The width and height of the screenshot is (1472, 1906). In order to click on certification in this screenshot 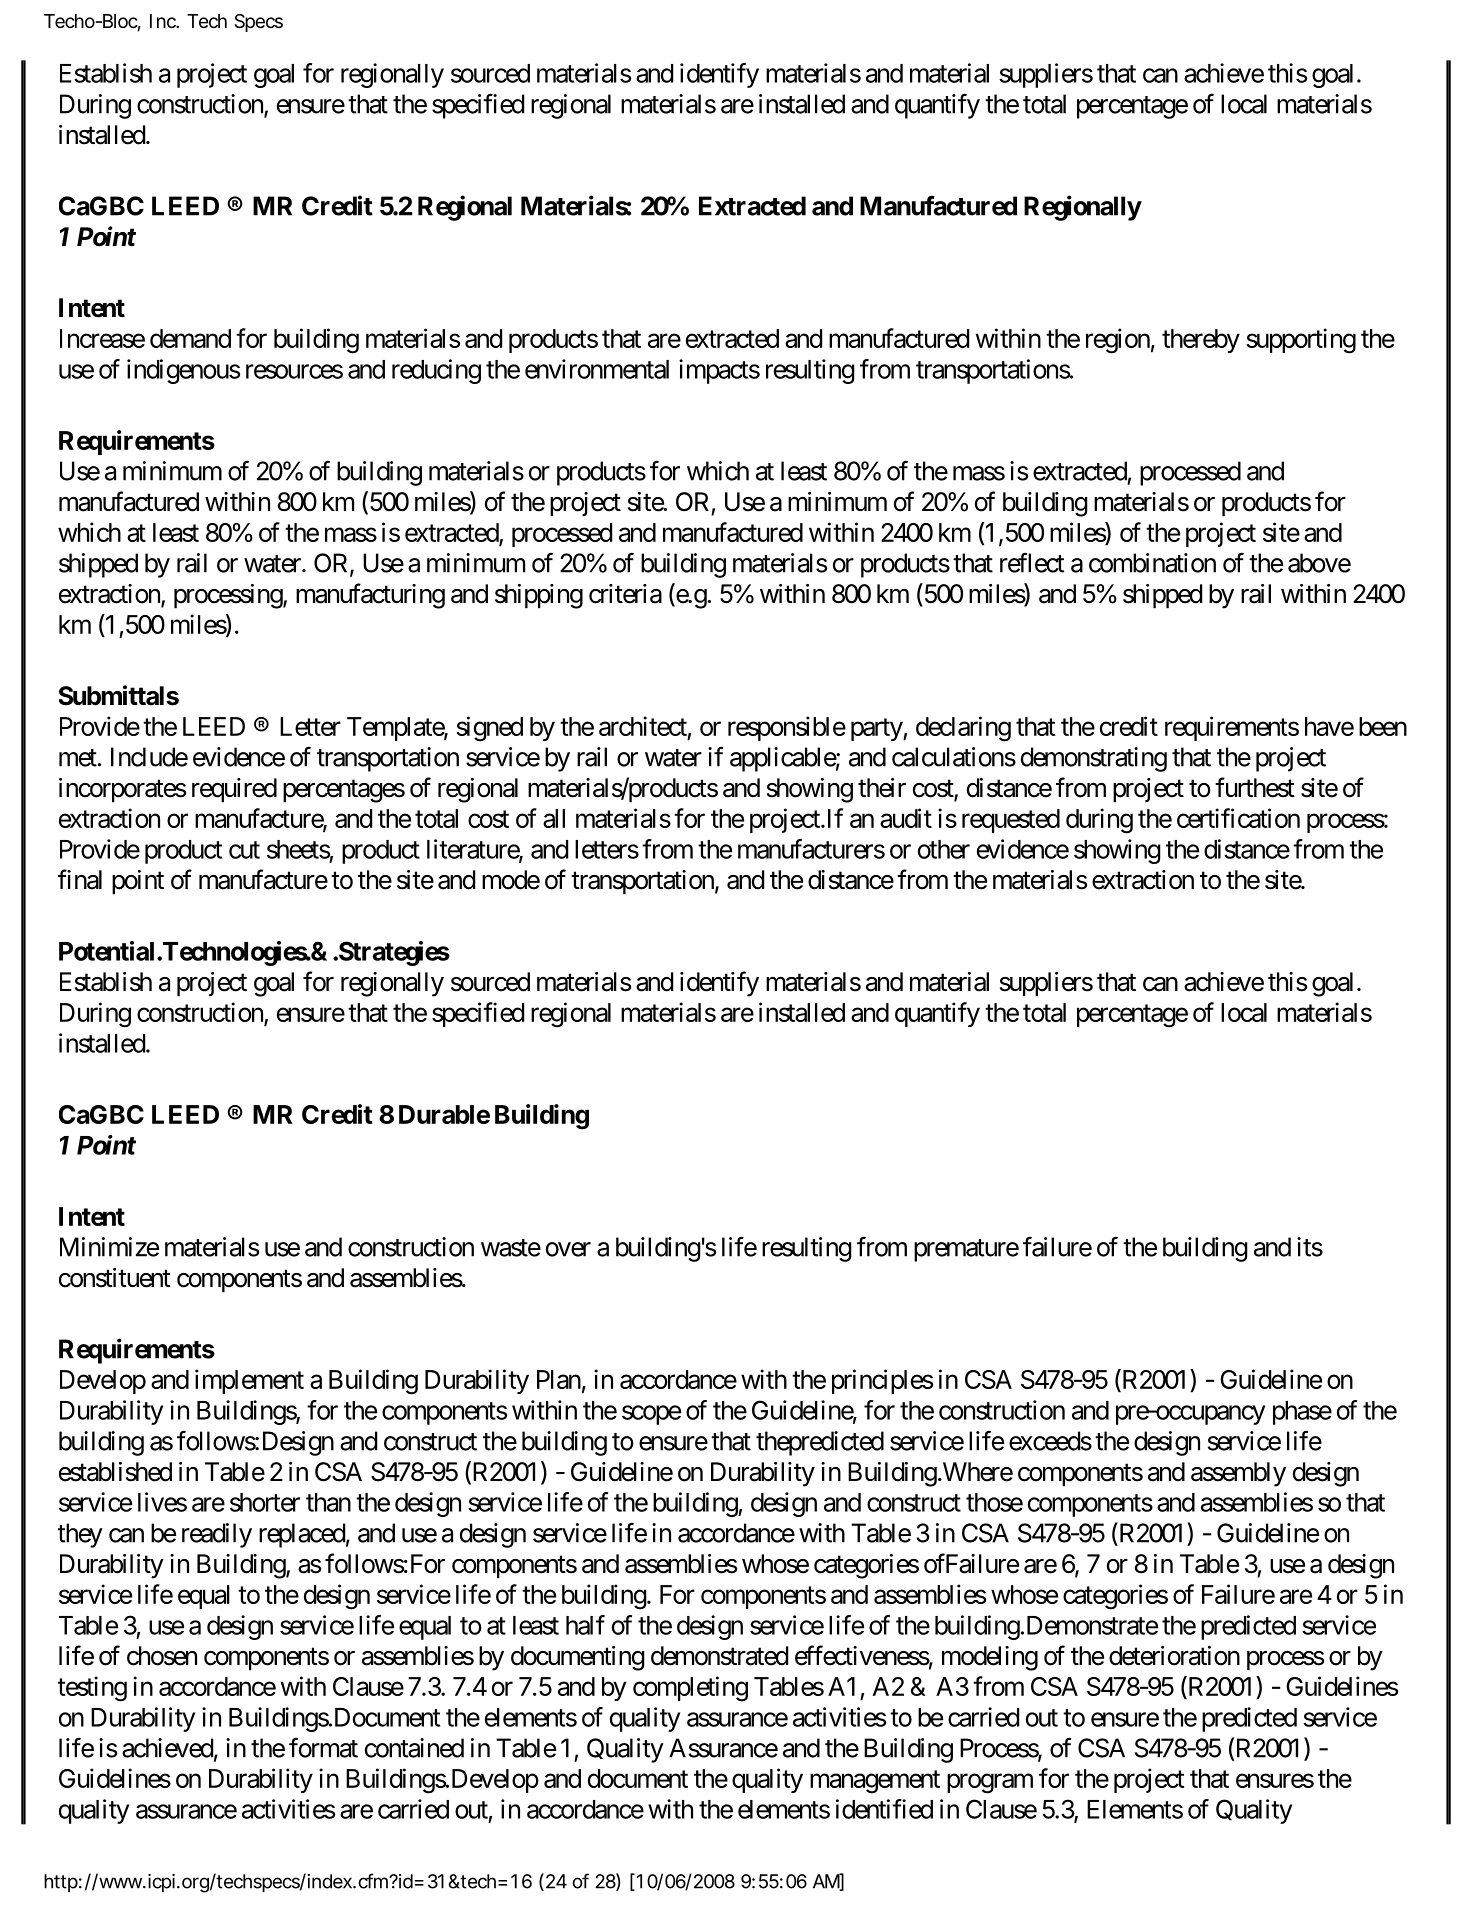, I will do `click(1238, 818)`.
